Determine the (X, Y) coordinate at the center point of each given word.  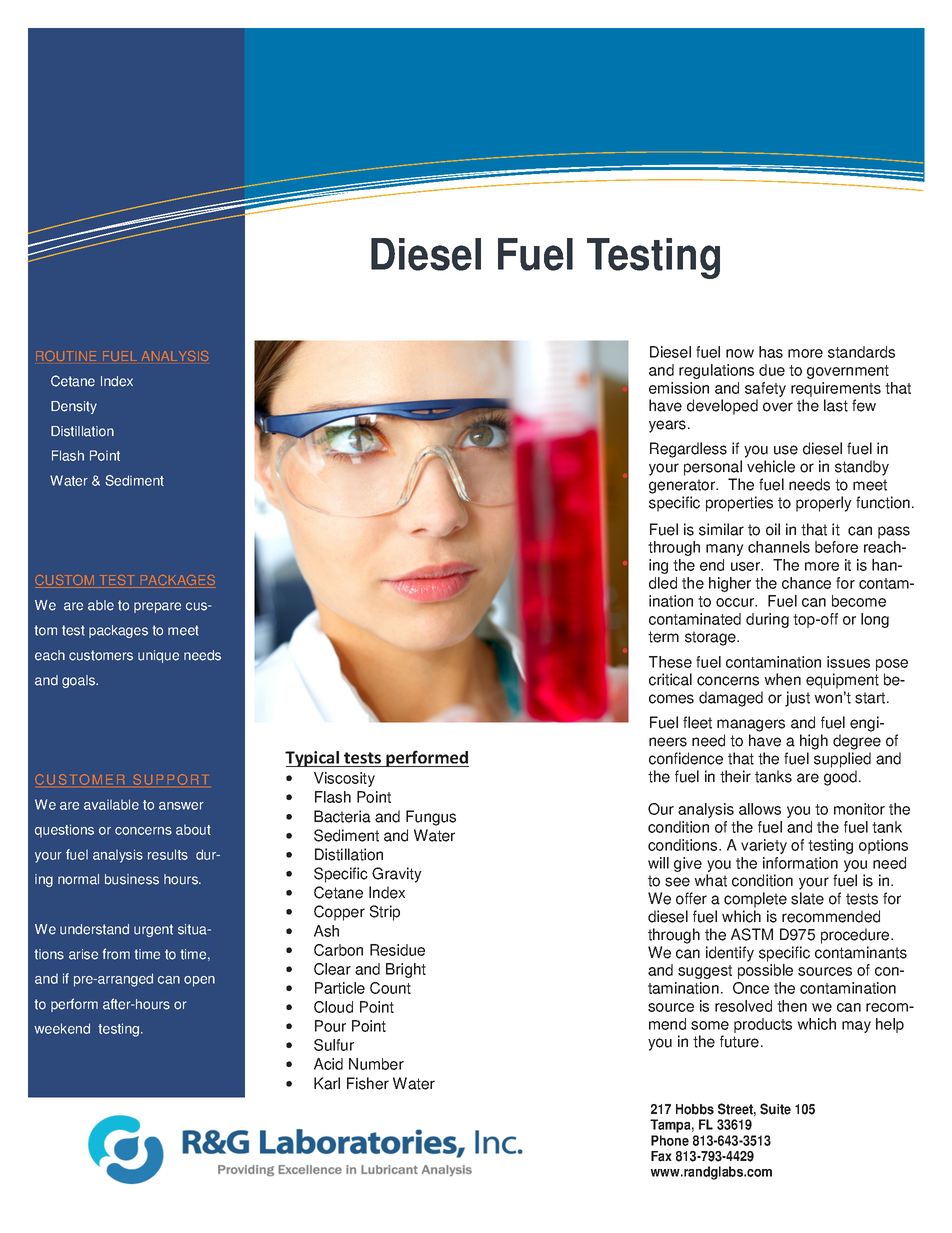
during (767, 620)
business (132, 879)
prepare (157, 607)
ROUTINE (66, 356)
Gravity (397, 875)
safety (765, 389)
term (663, 637)
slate (807, 898)
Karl (327, 1083)
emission (679, 388)
